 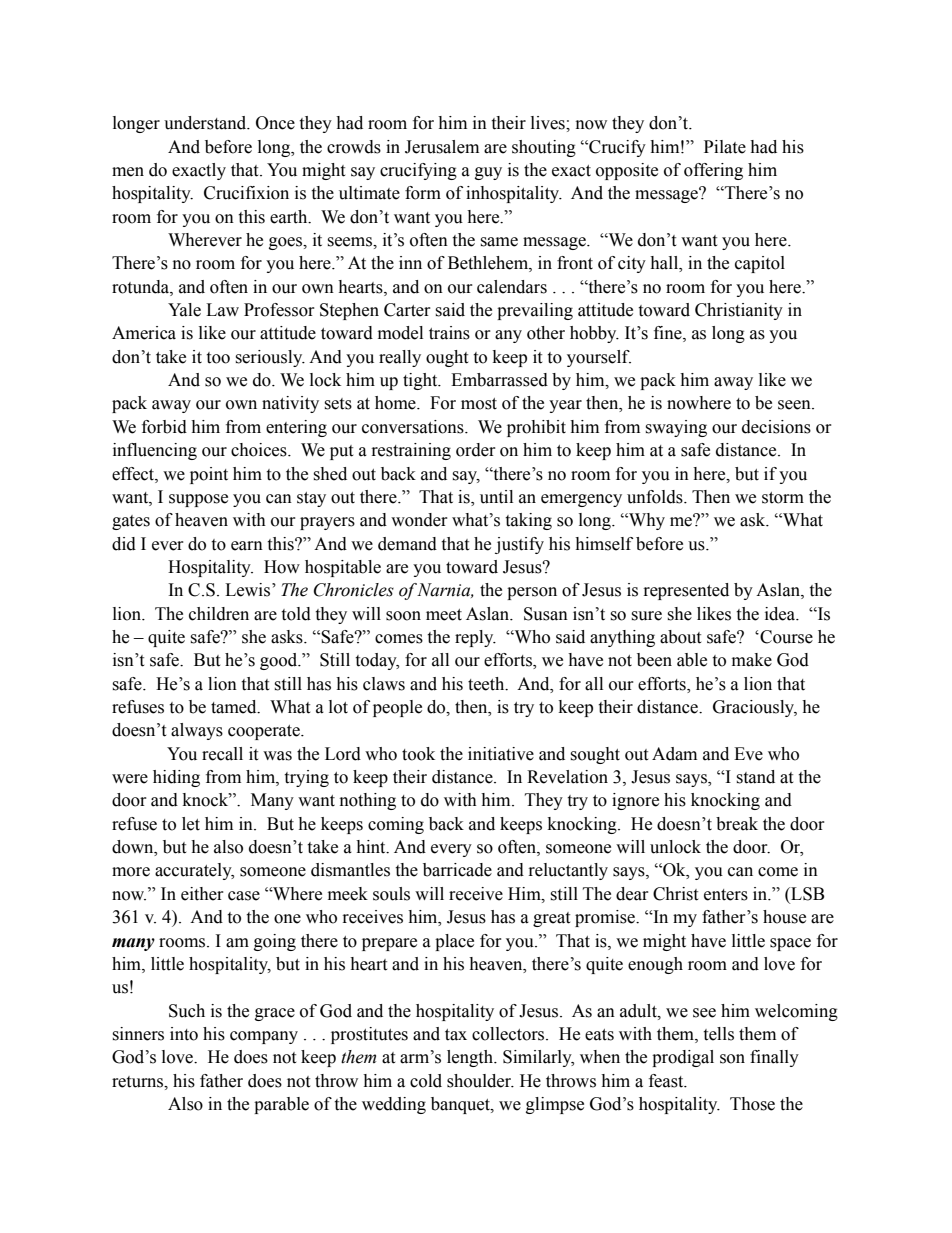 What do you see at coordinates (752, 1104) in the document?
I see `Those` at bounding box center [752, 1104].
